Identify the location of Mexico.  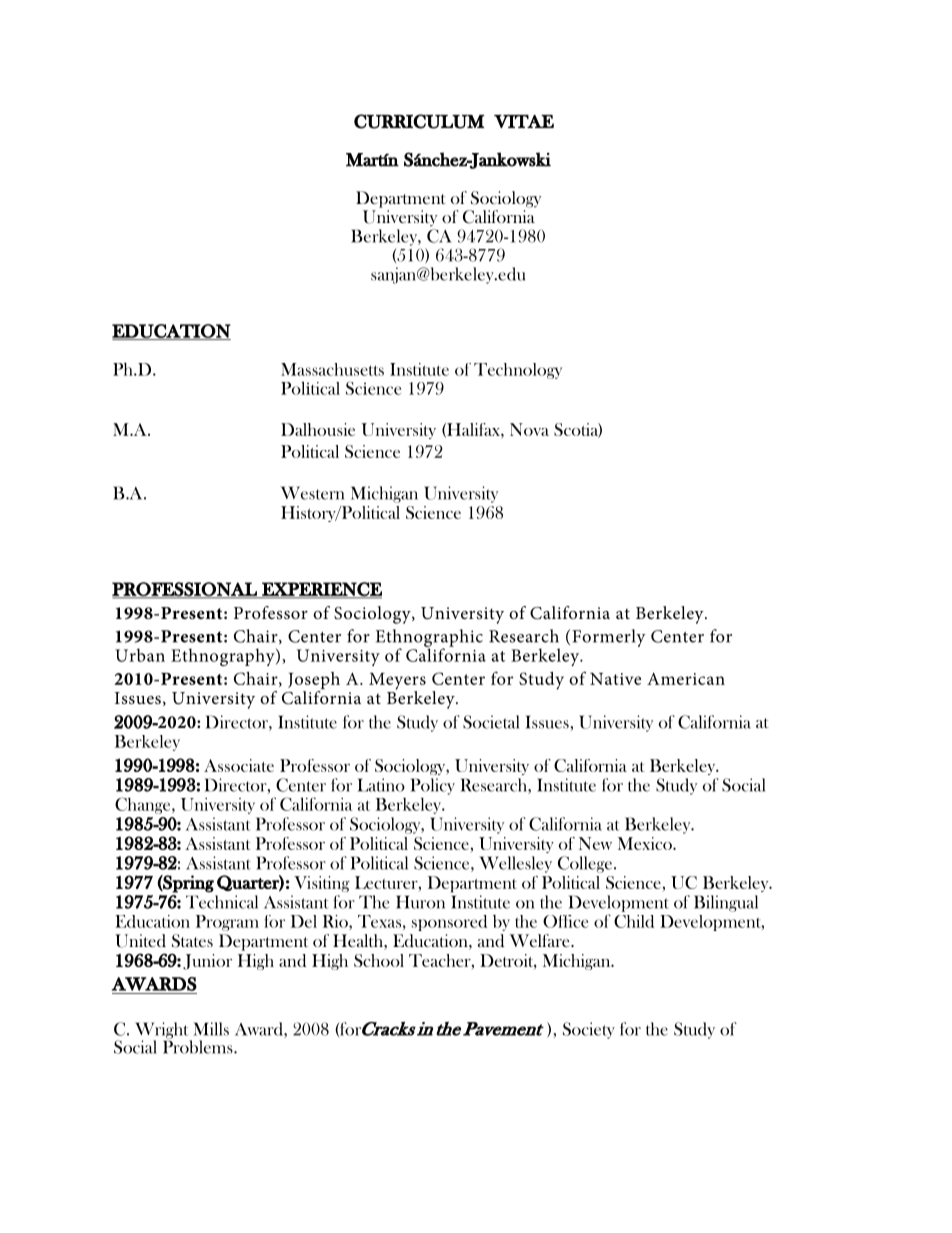
(646, 843).
